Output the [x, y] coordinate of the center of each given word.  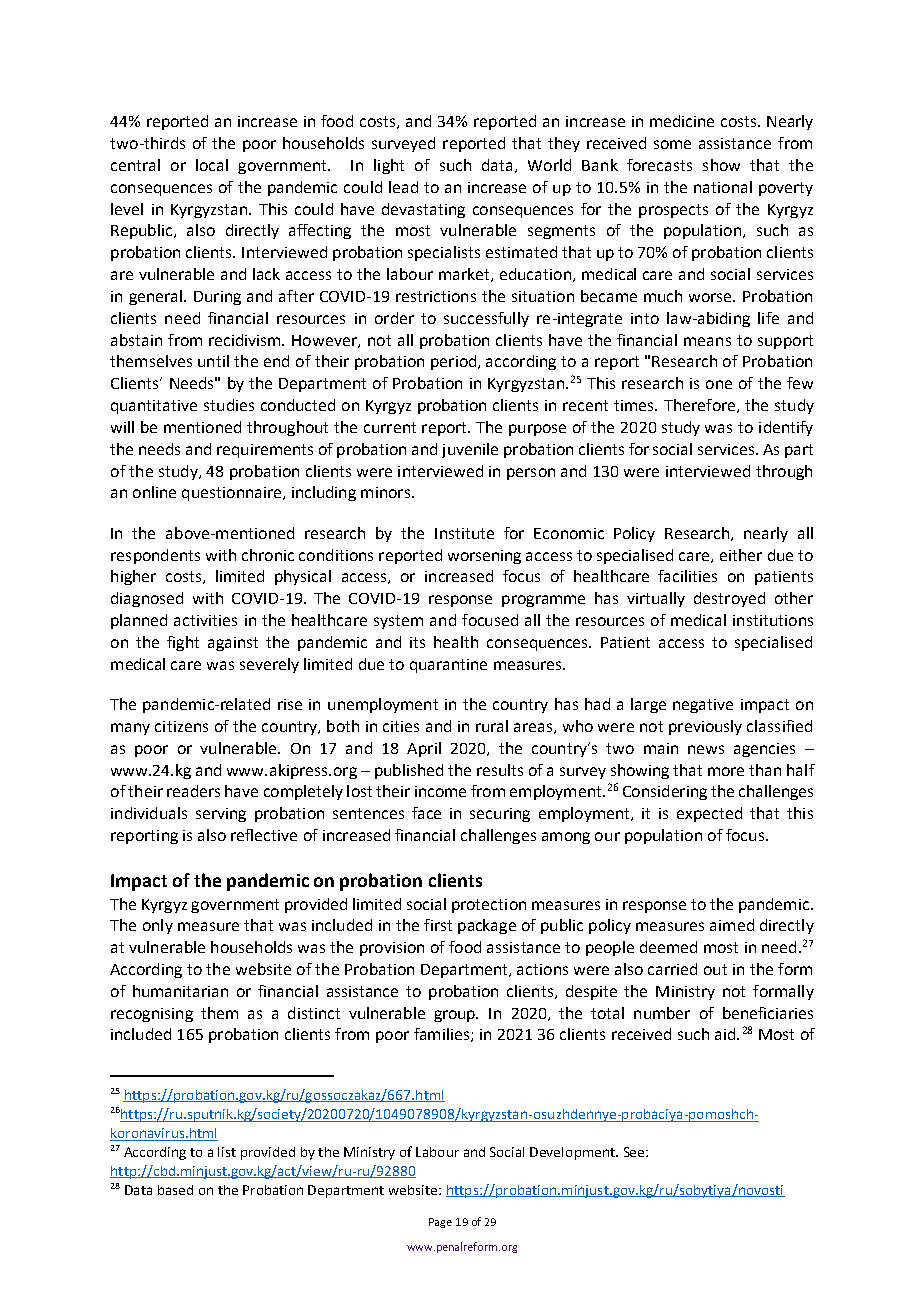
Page [440, 1223]
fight [183, 643]
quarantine [448, 666]
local [212, 165]
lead [403, 187]
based [175, 1190]
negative [703, 706]
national [723, 187]
